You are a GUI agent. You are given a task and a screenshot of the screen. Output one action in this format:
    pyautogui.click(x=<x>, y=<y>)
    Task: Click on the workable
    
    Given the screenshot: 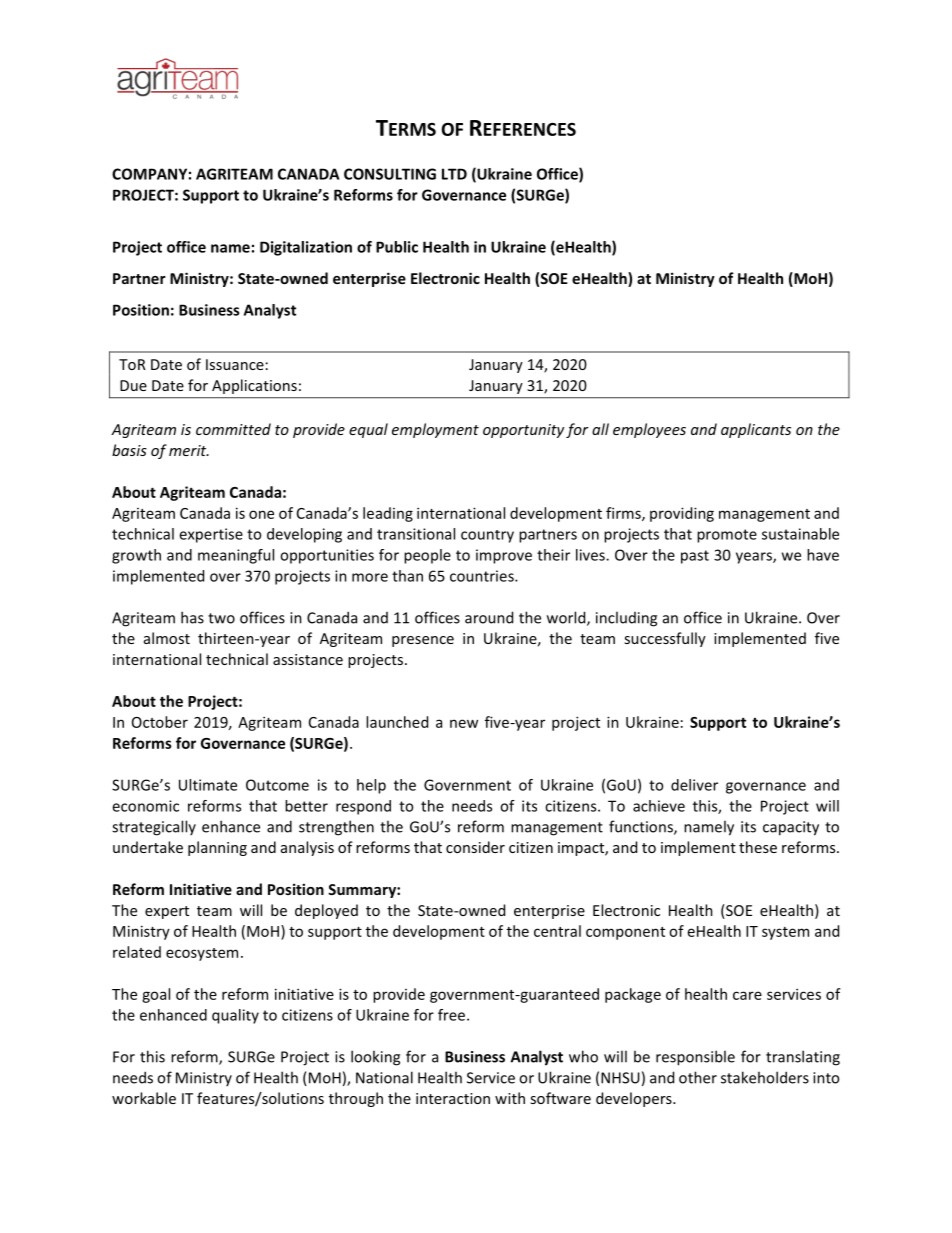 What is the action you would take?
    pyautogui.click(x=144, y=1098)
